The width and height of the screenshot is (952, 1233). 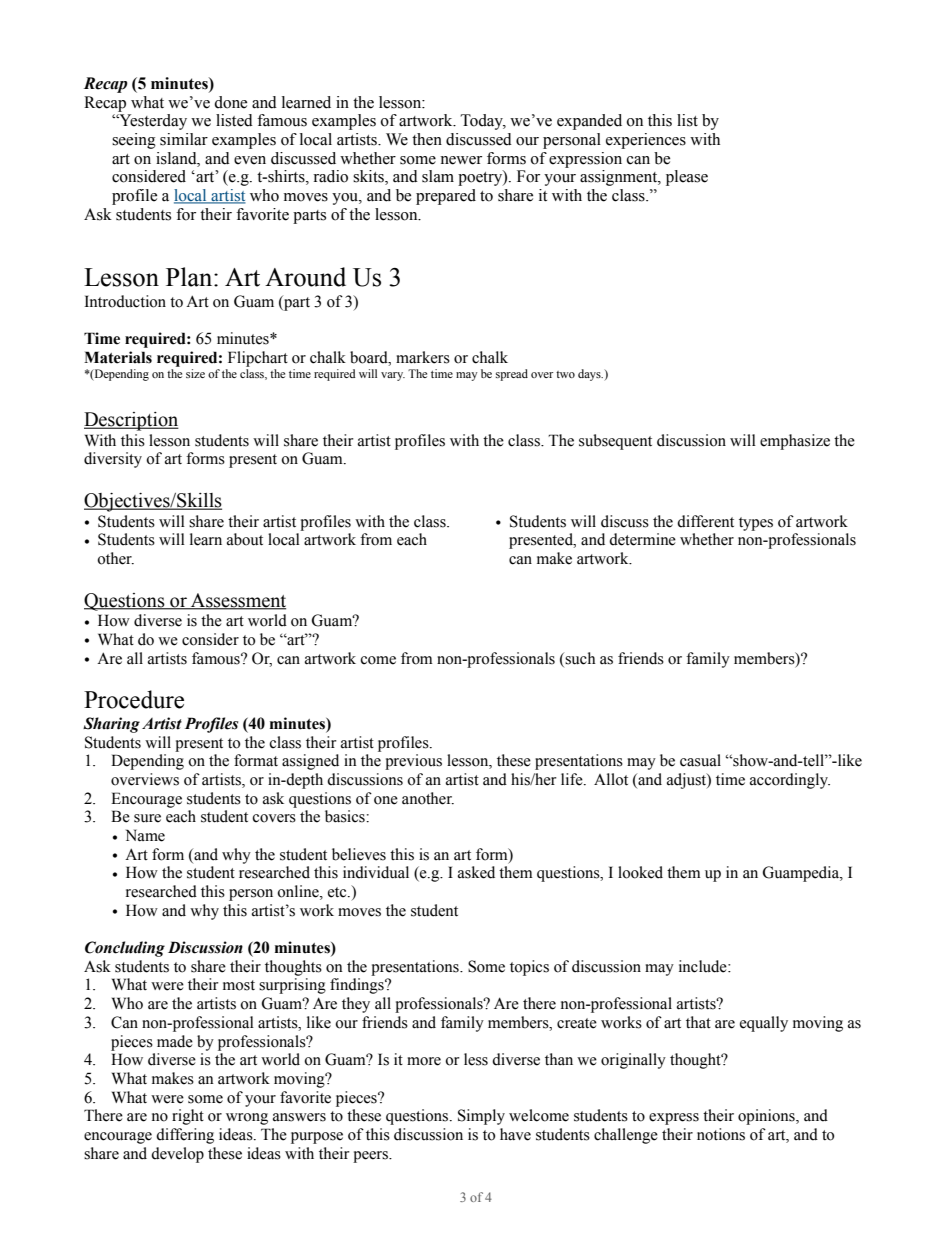 What do you see at coordinates (184, 139) in the screenshot?
I see `similar` at bounding box center [184, 139].
